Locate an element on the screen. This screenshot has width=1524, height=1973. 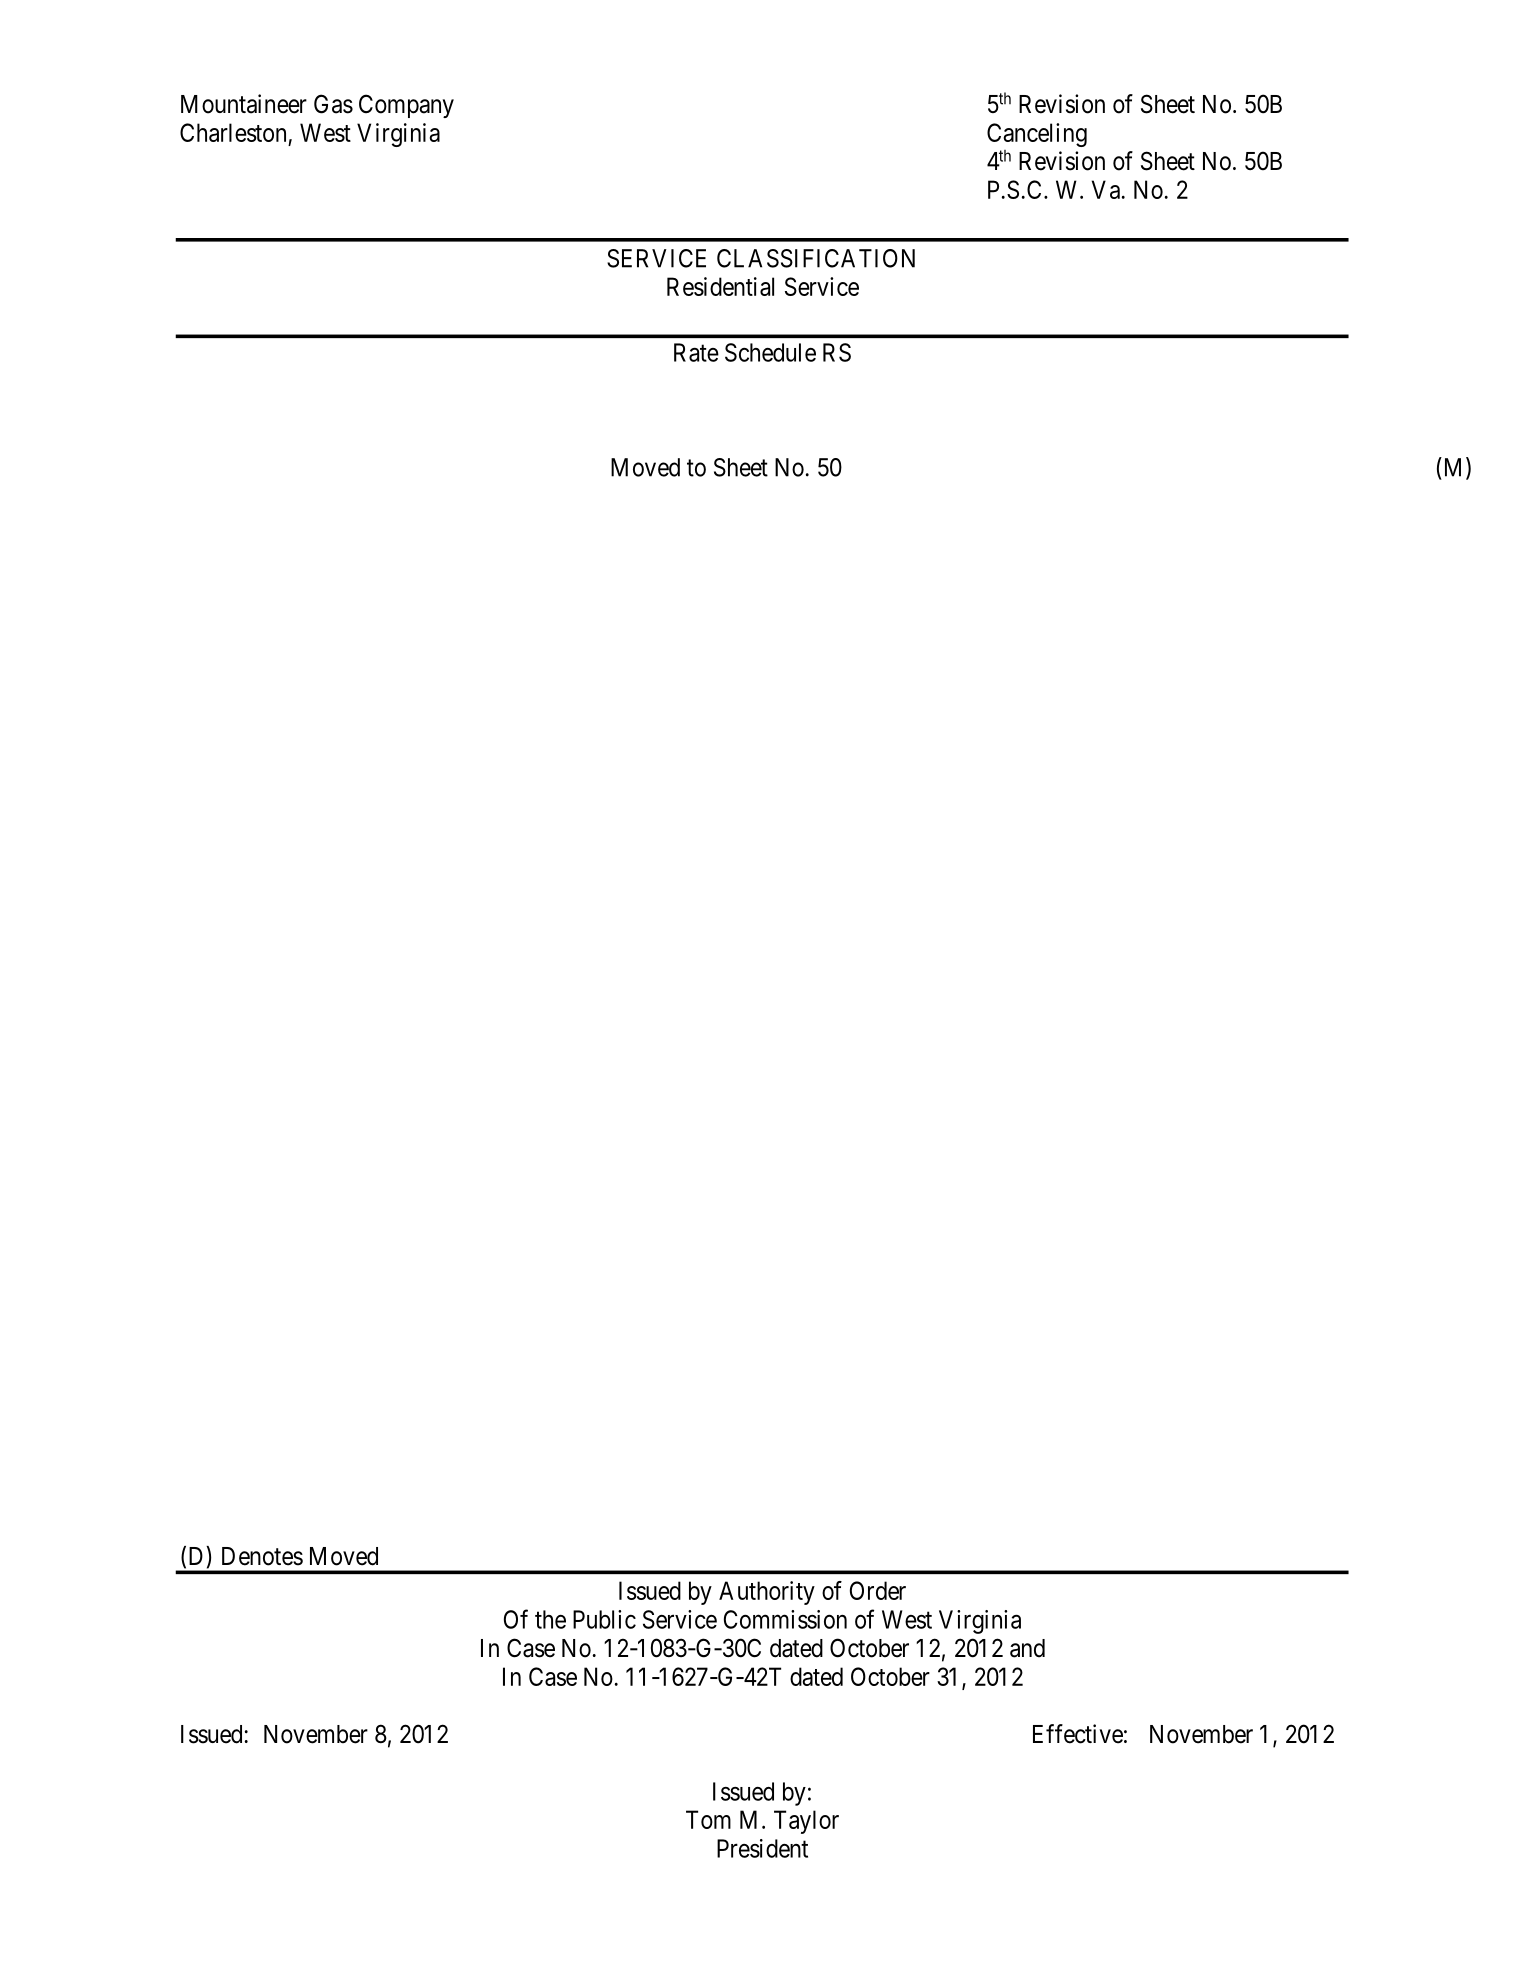
Order is located at coordinates (878, 1590).
